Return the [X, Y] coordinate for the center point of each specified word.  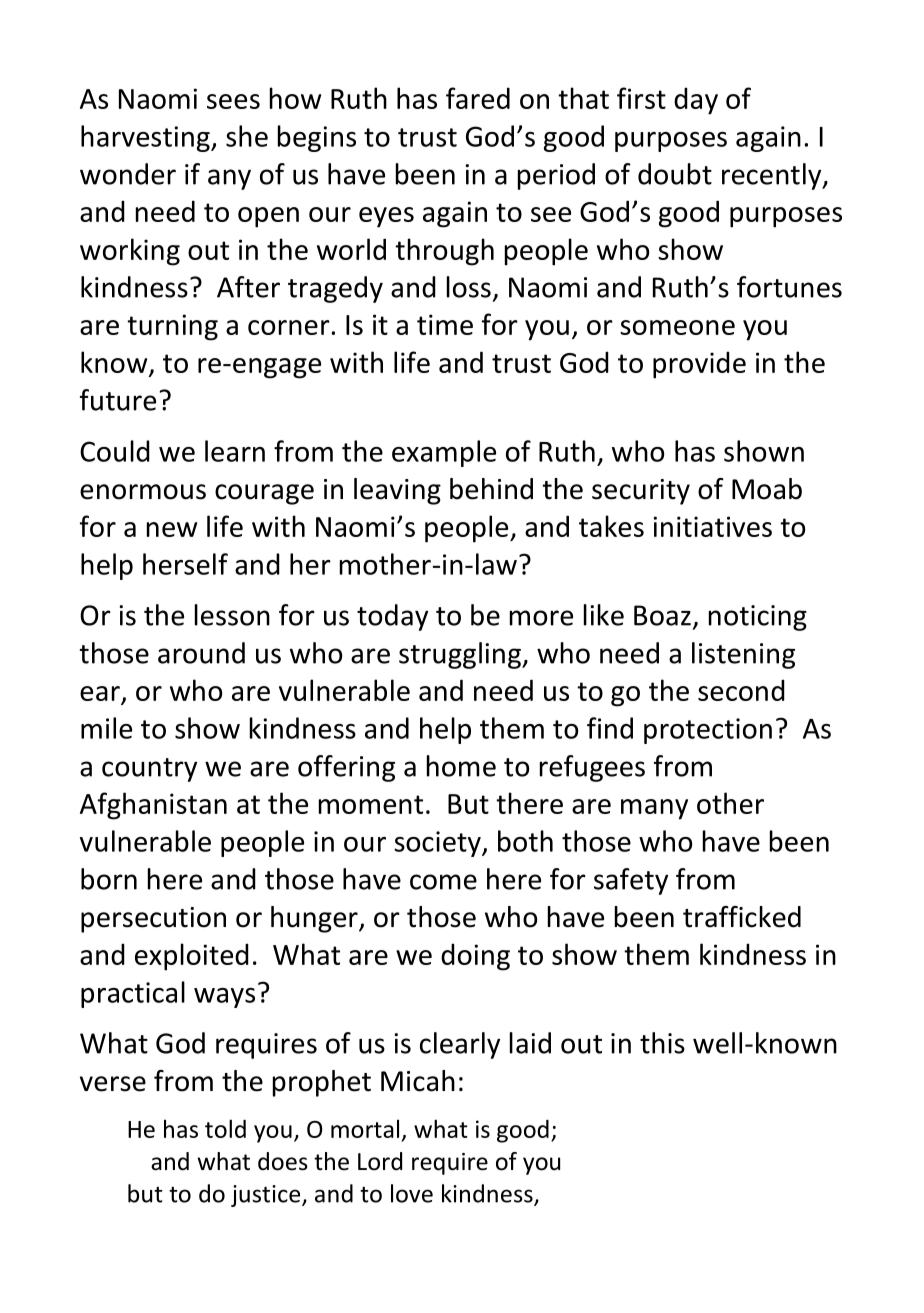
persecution [153, 920]
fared [478, 98]
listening [743, 655]
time [445, 324]
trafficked [742, 917]
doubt [675, 174]
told [225, 1128]
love [412, 1193]
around [201, 653]
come [443, 882]
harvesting [146, 138]
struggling [461, 655]
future [118, 400]
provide [699, 365]
